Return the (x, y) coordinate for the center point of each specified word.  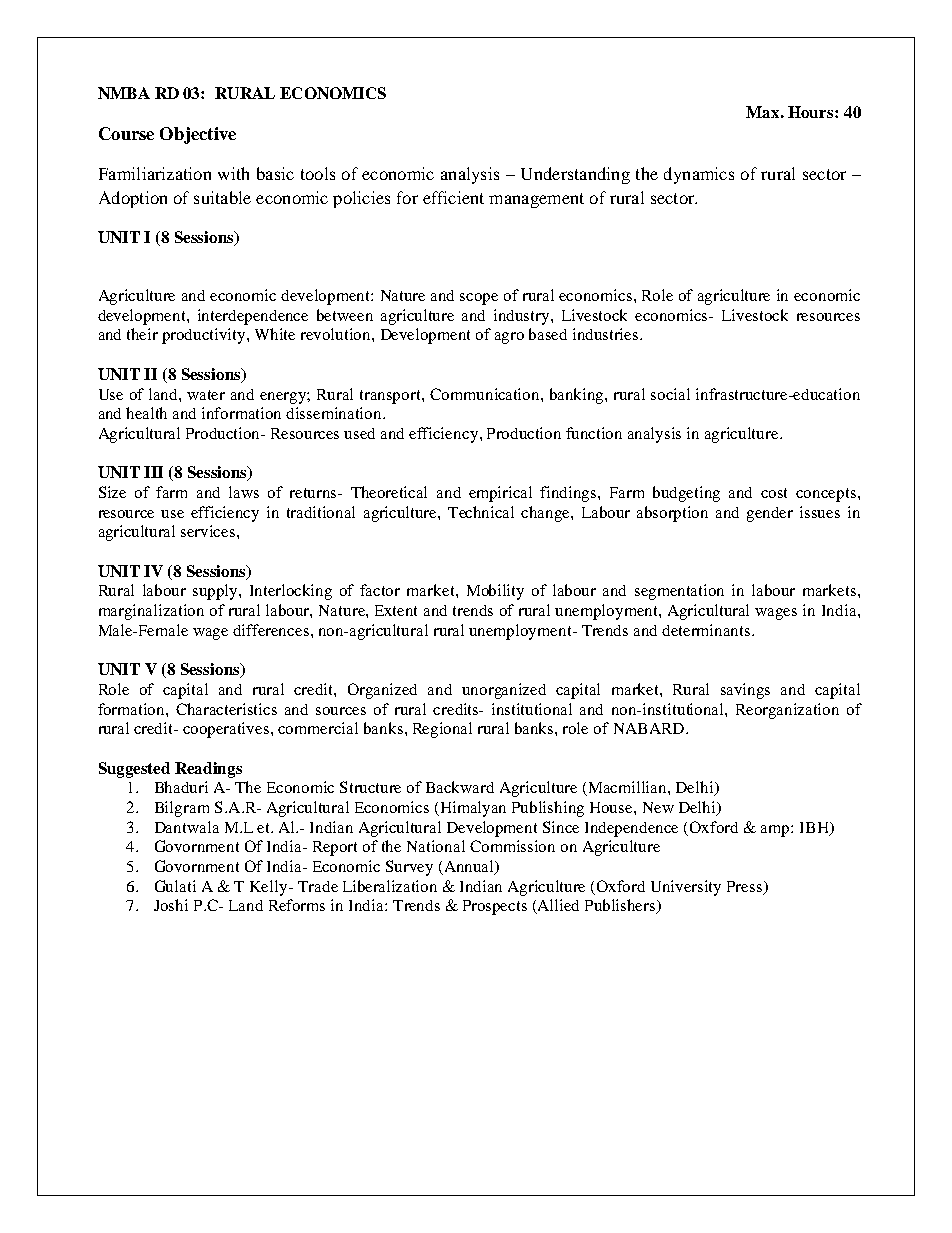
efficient (453, 197)
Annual (469, 867)
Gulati (175, 886)
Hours (812, 112)
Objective (198, 135)
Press (746, 887)
